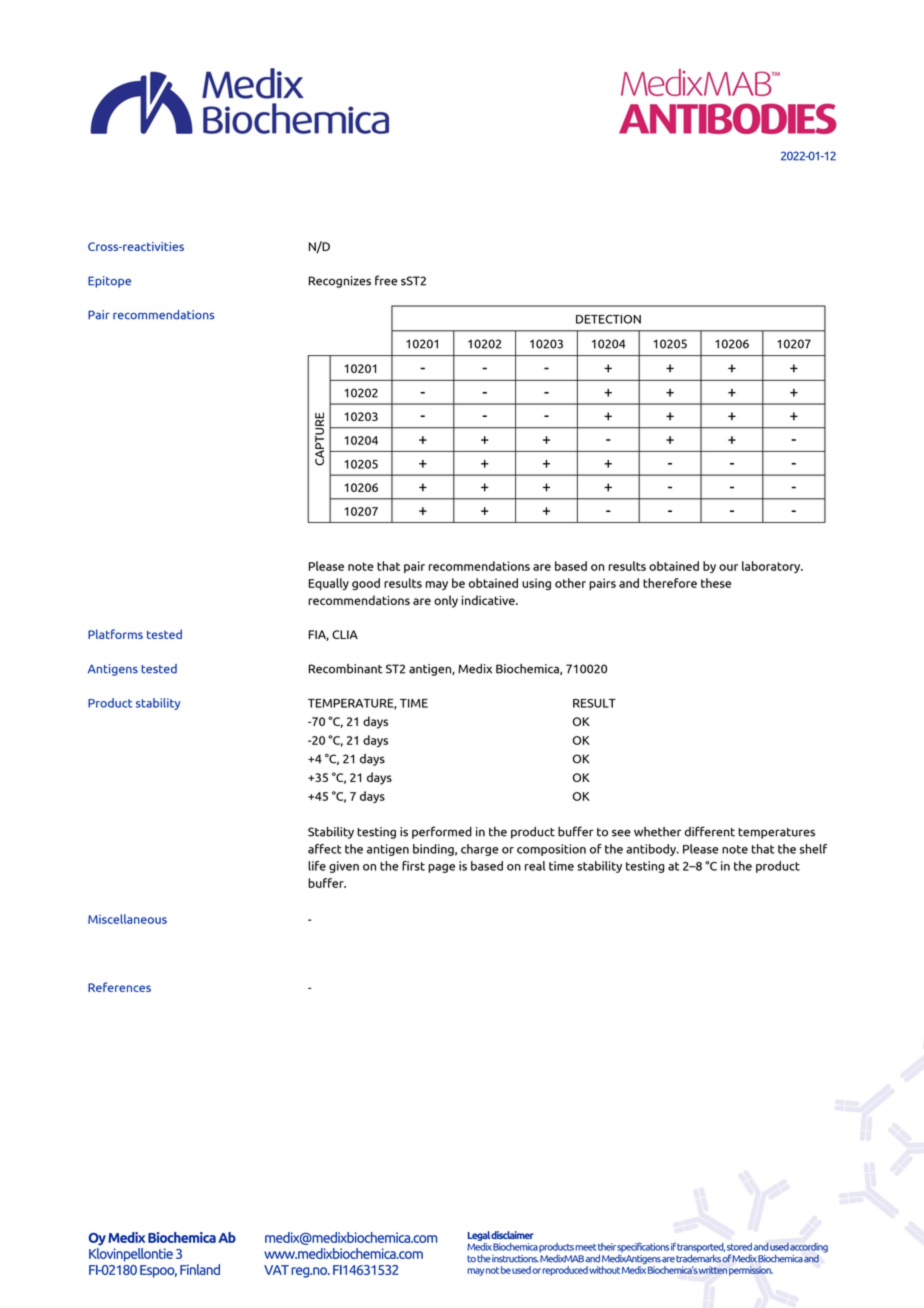 The width and height of the image is (924, 1308). Describe the element at coordinates (608, 319) in the image. I see `DETECTION` at that location.
